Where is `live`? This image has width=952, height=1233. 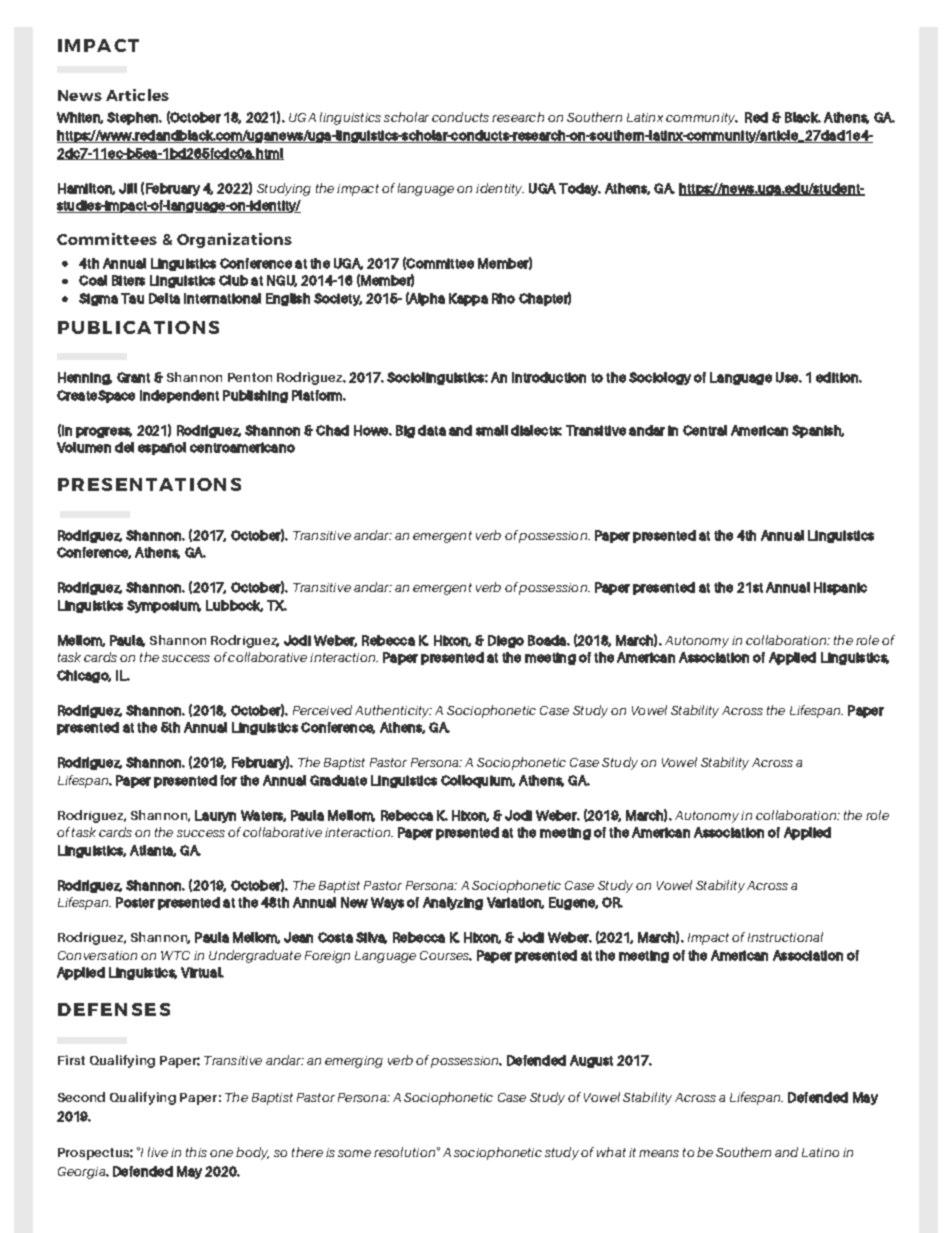 live is located at coordinates (158, 1152).
